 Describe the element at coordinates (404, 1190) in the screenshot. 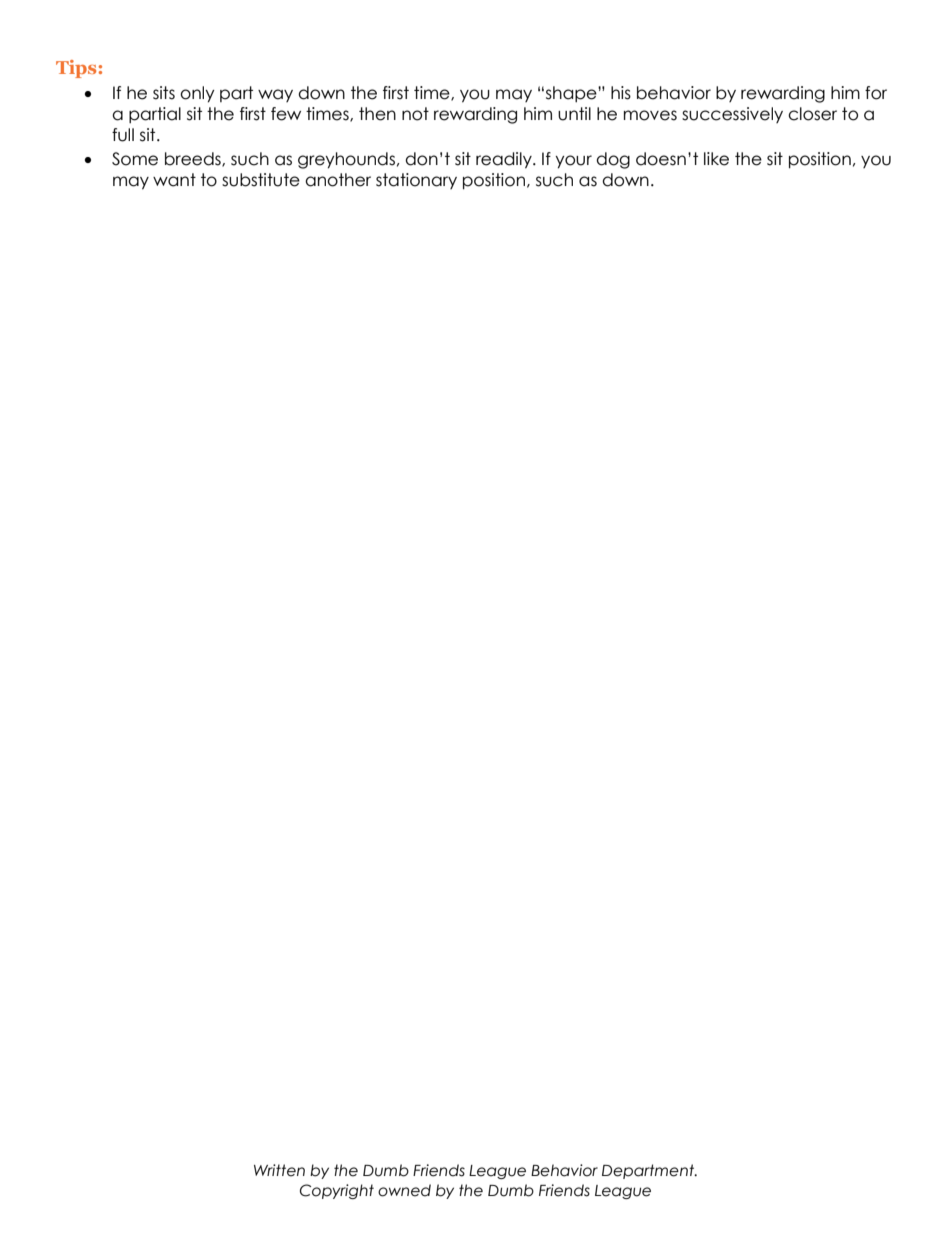

I see `owned` at that location.
